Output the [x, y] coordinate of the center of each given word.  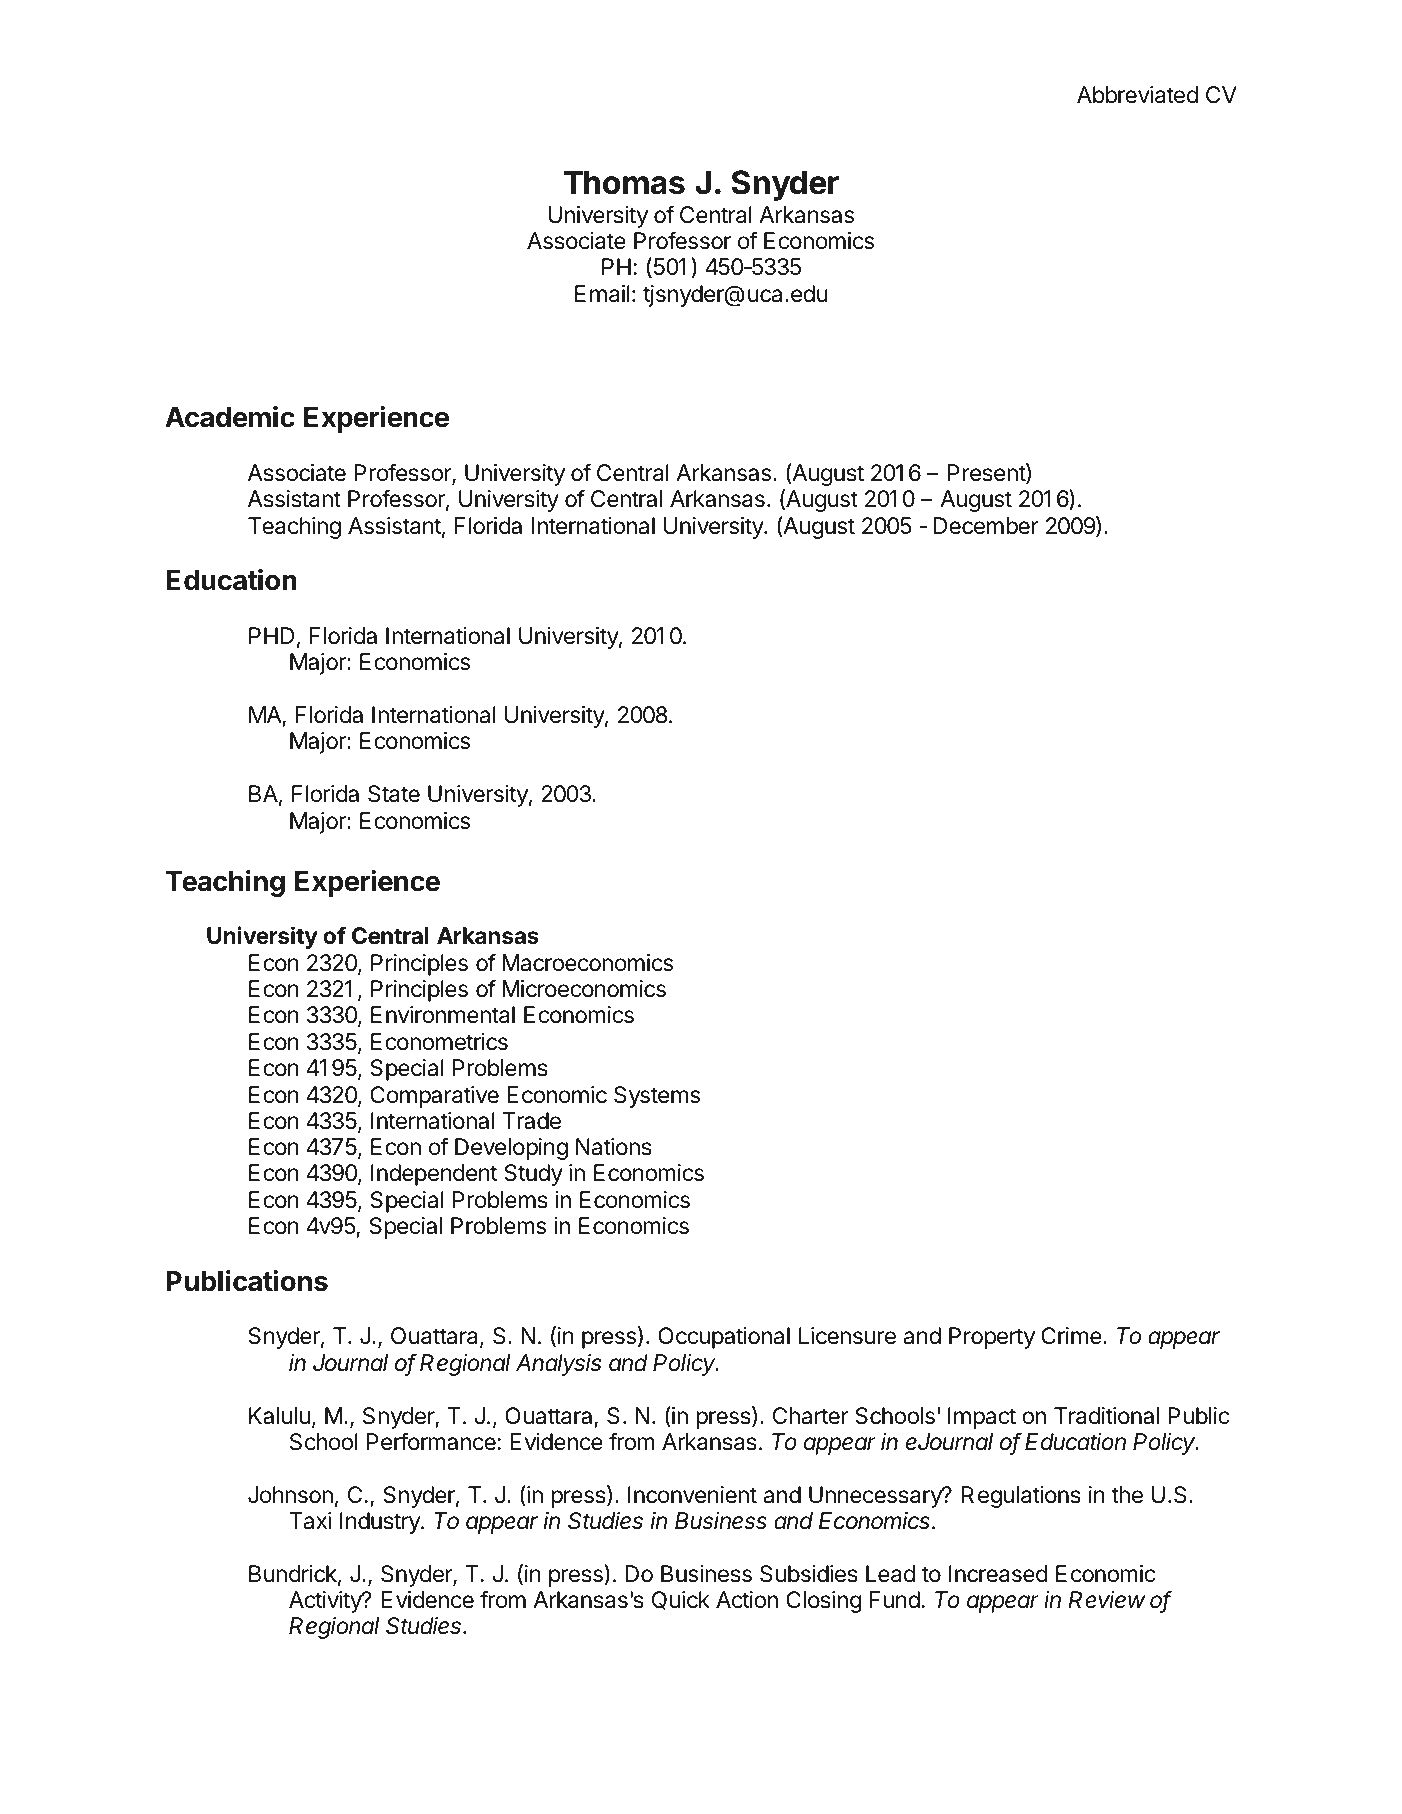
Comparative [434, 1097]
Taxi [310, 1521]
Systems [657, 1097]
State [394, 794]
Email [602, 294]
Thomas [624, 182]
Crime [1072, 1336]
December [986, 526]
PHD [271, 635]
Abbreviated [1137, 95]
